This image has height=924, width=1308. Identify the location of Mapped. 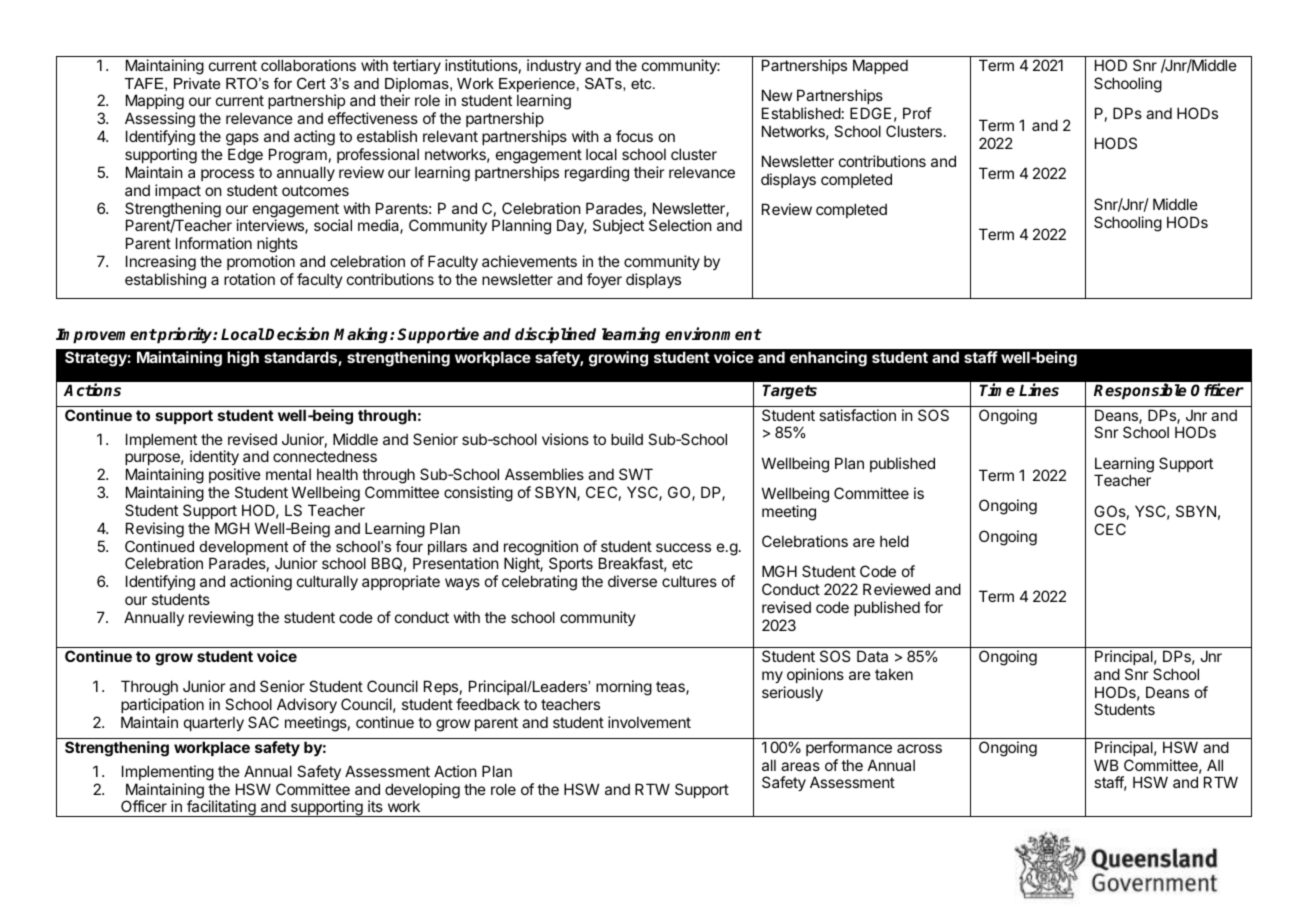
(880, 66).
